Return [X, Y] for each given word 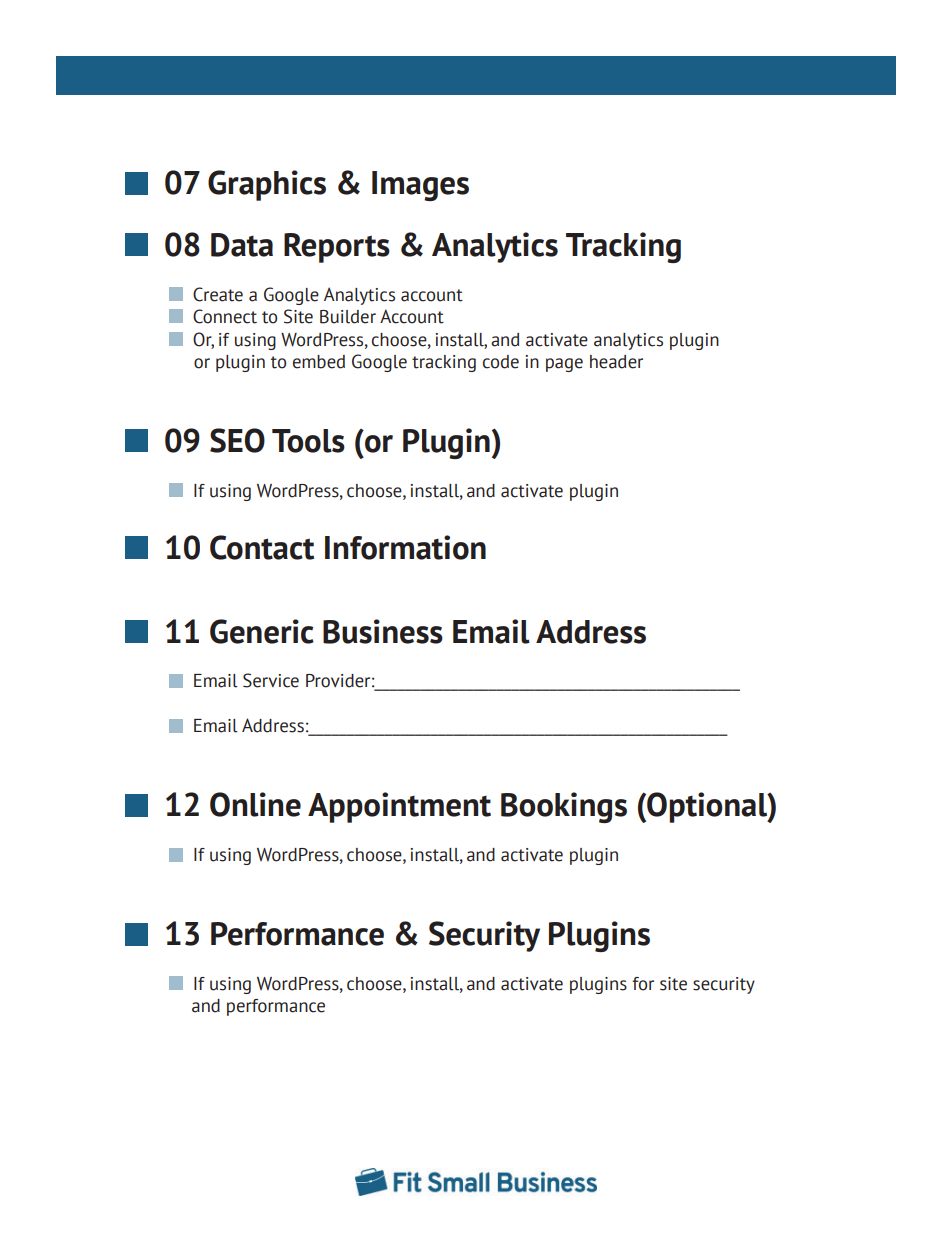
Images [420, 186]
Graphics [267, 185]
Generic [262, 631]
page [564, 365]
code [501, 362]
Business [383, 631]
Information [405, 547]
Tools [308, 441]
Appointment [399, 807]
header [616, 362]
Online [255, 804]
